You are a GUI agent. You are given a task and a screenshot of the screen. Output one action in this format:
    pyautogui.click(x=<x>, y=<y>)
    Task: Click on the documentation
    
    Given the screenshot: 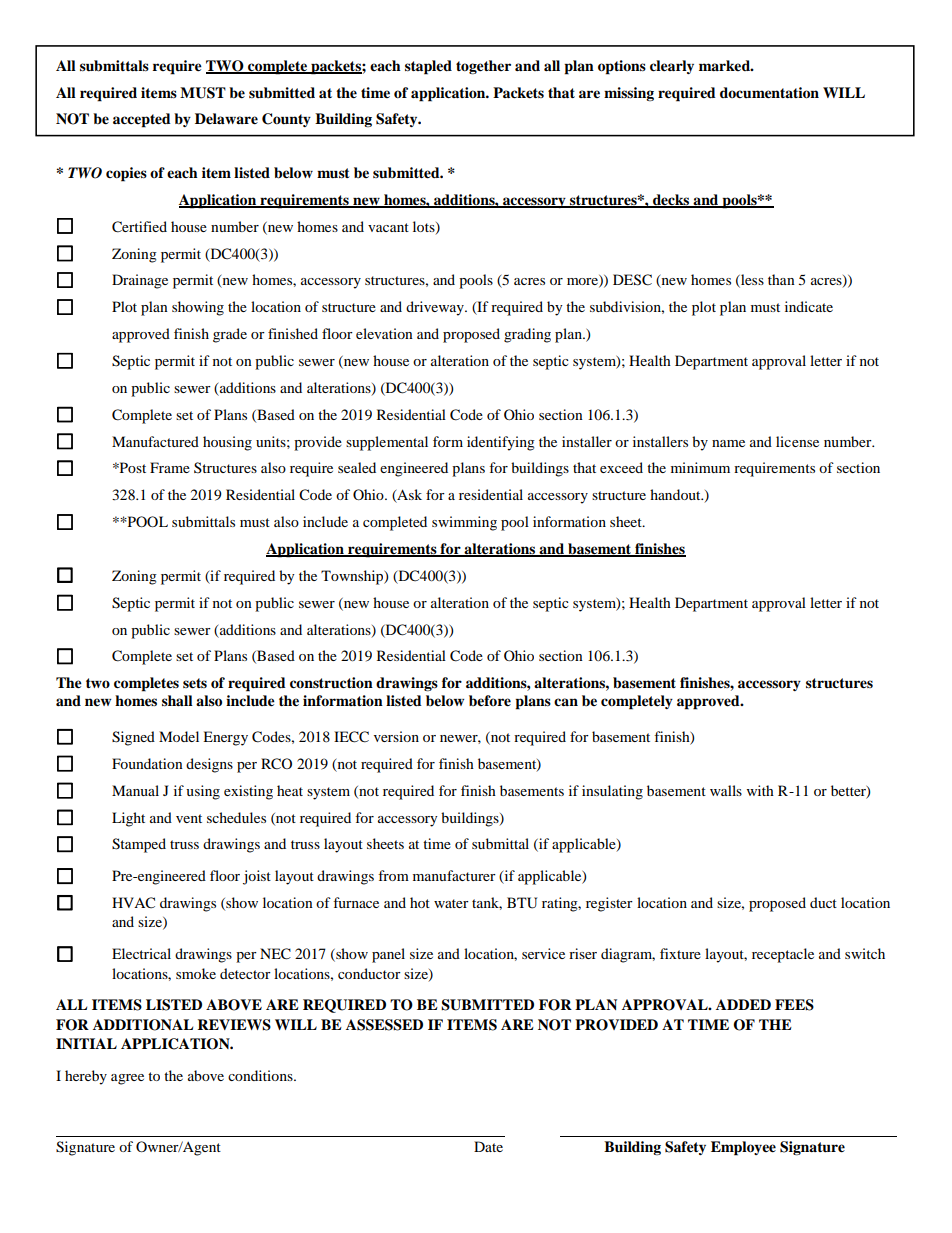 What is the action you would take?
    pyautogui.click(x=769, y=93)
